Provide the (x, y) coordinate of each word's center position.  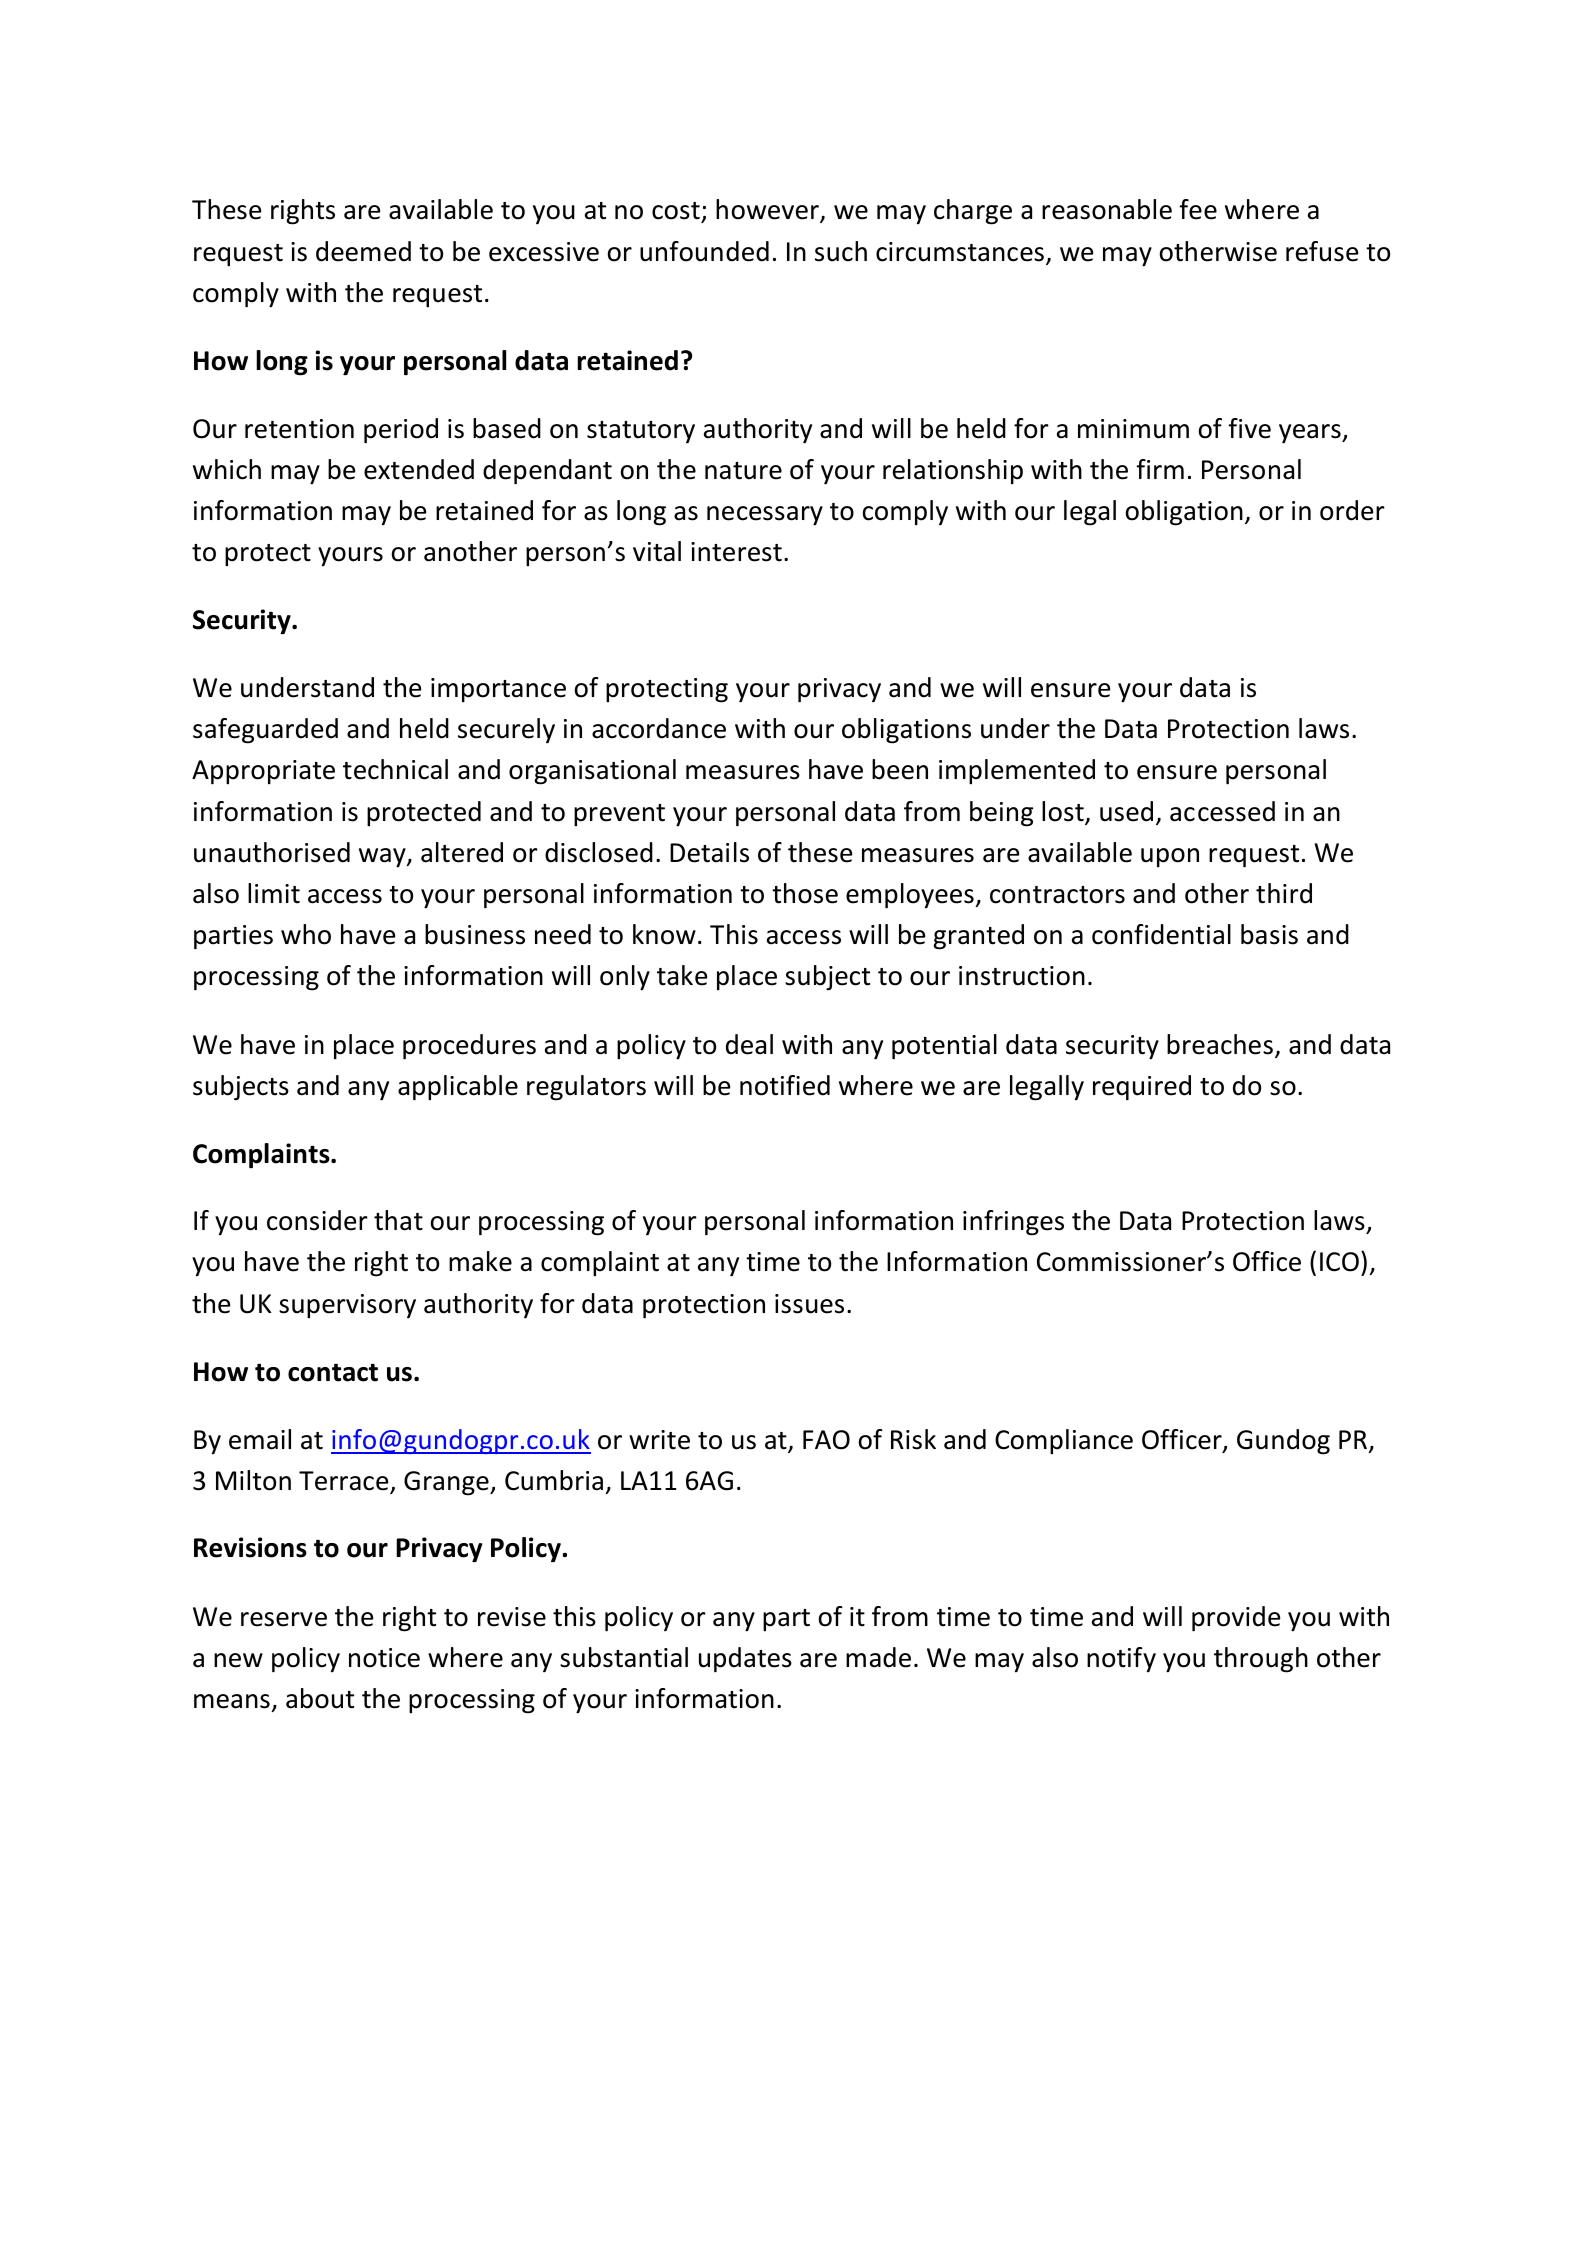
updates (745, 1660)
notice (384, 1658)
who (306, 934)
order (1352, 510)
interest (736, 552)
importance (498, 690)
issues (809, 1304)
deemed (363, 251)
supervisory (347, 1306)
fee (1198, 209)
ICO (1339, 1262)
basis (1269, 934)
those (805, 893)
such (841, 251)
